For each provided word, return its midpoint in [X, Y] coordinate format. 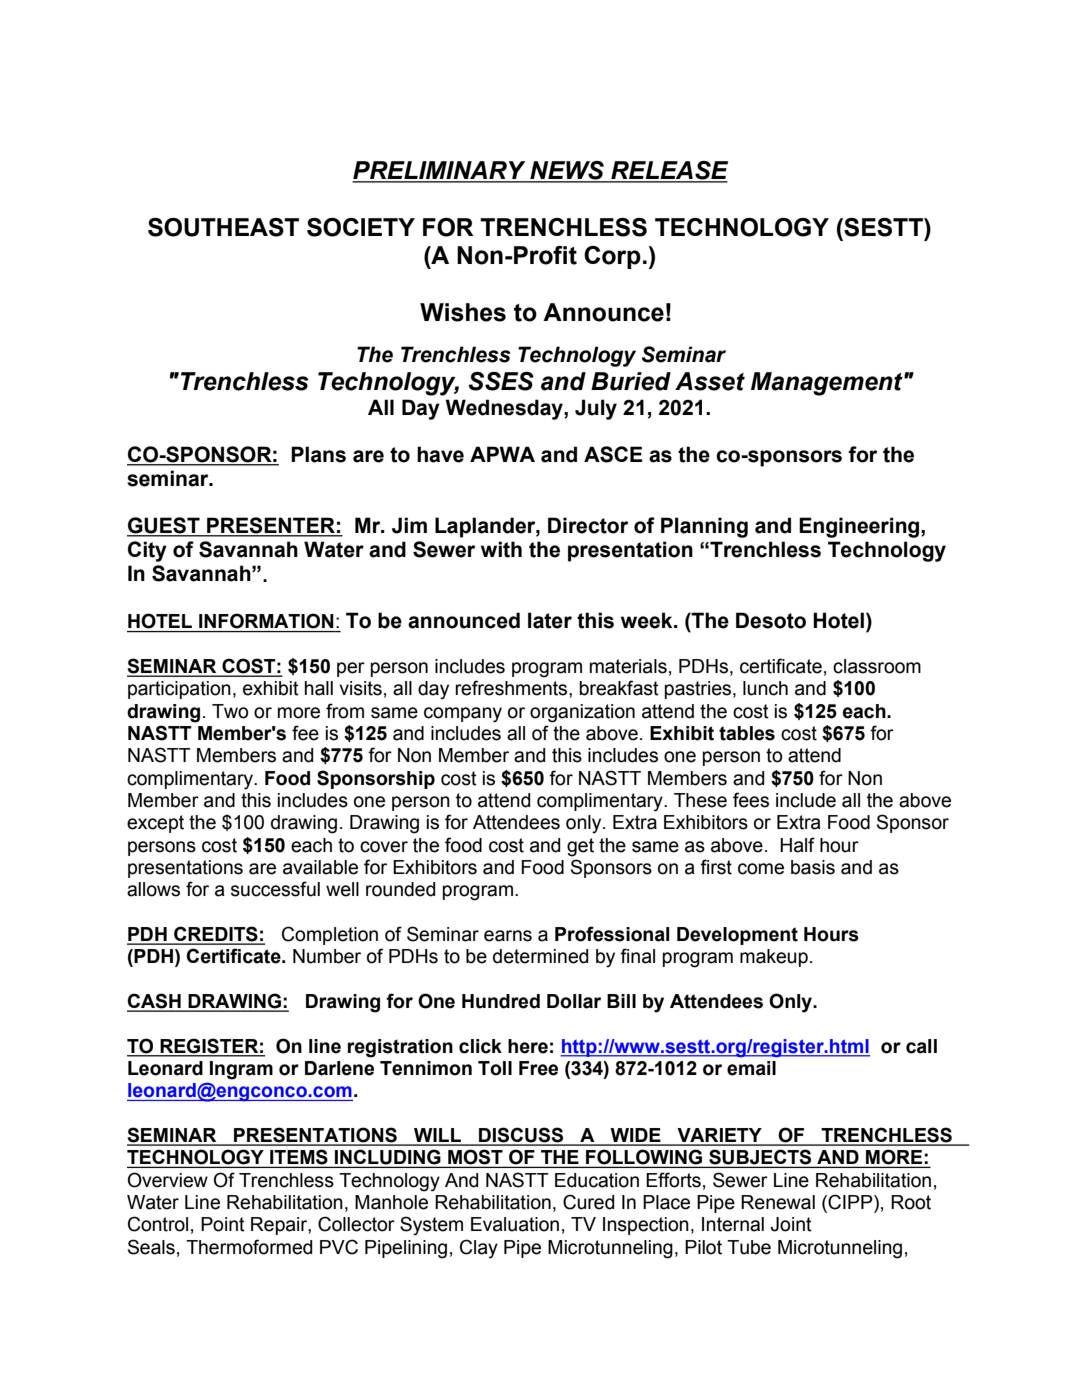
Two [230, 711]
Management [828, 384]
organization [582, 713]
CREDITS [216, 935]
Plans [318, 454]
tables [747, 733]
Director [588, 525]
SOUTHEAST [223, 227]
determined [540, 956]
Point [223, 1224]
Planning [704, 527]
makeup [774, 958]
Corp [612, 257]
